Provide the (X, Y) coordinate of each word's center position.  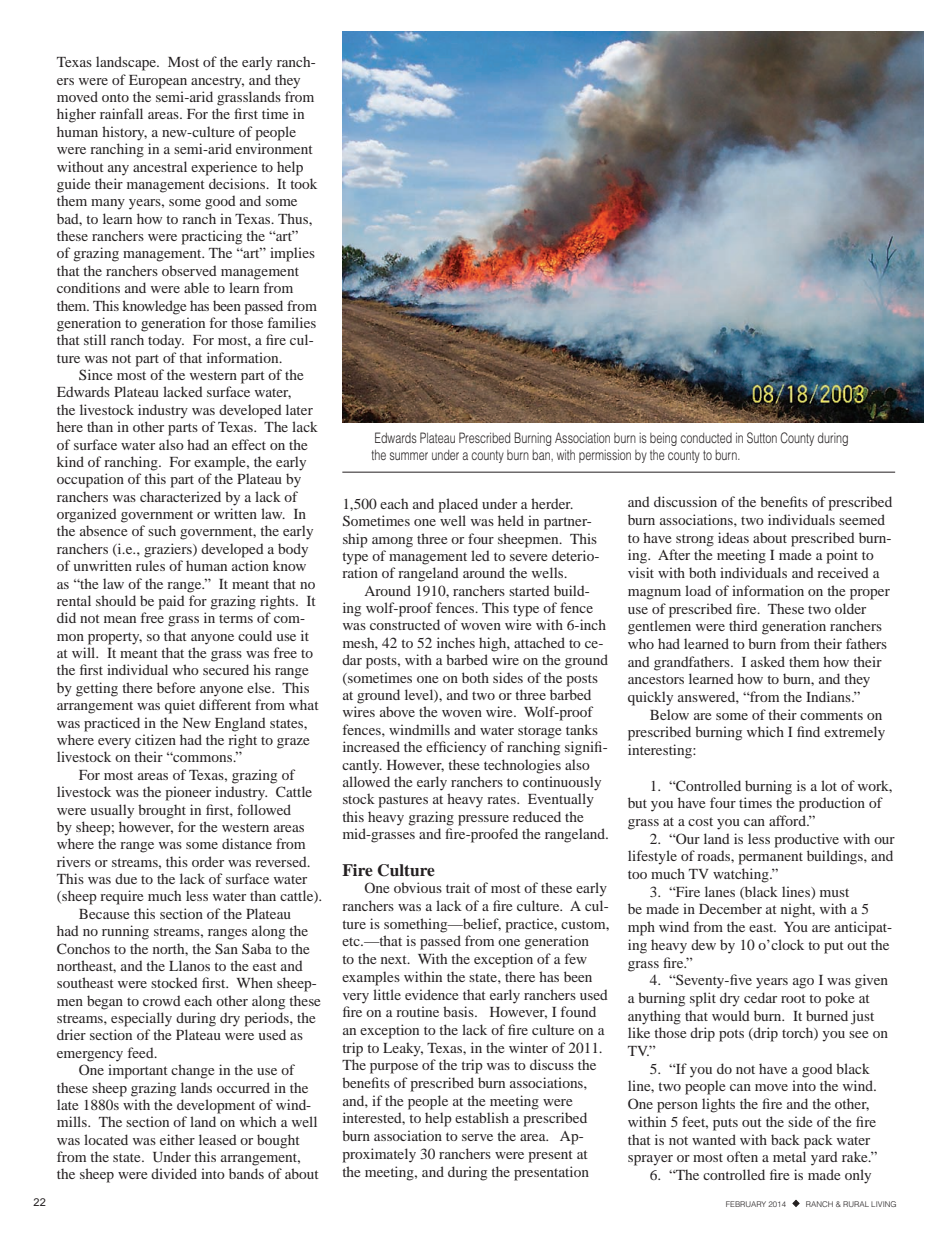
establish (482, 1117)
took (303, 183)
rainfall (121, 113)
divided (174, 1173)
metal (789, 1156)
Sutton (762, 437)
